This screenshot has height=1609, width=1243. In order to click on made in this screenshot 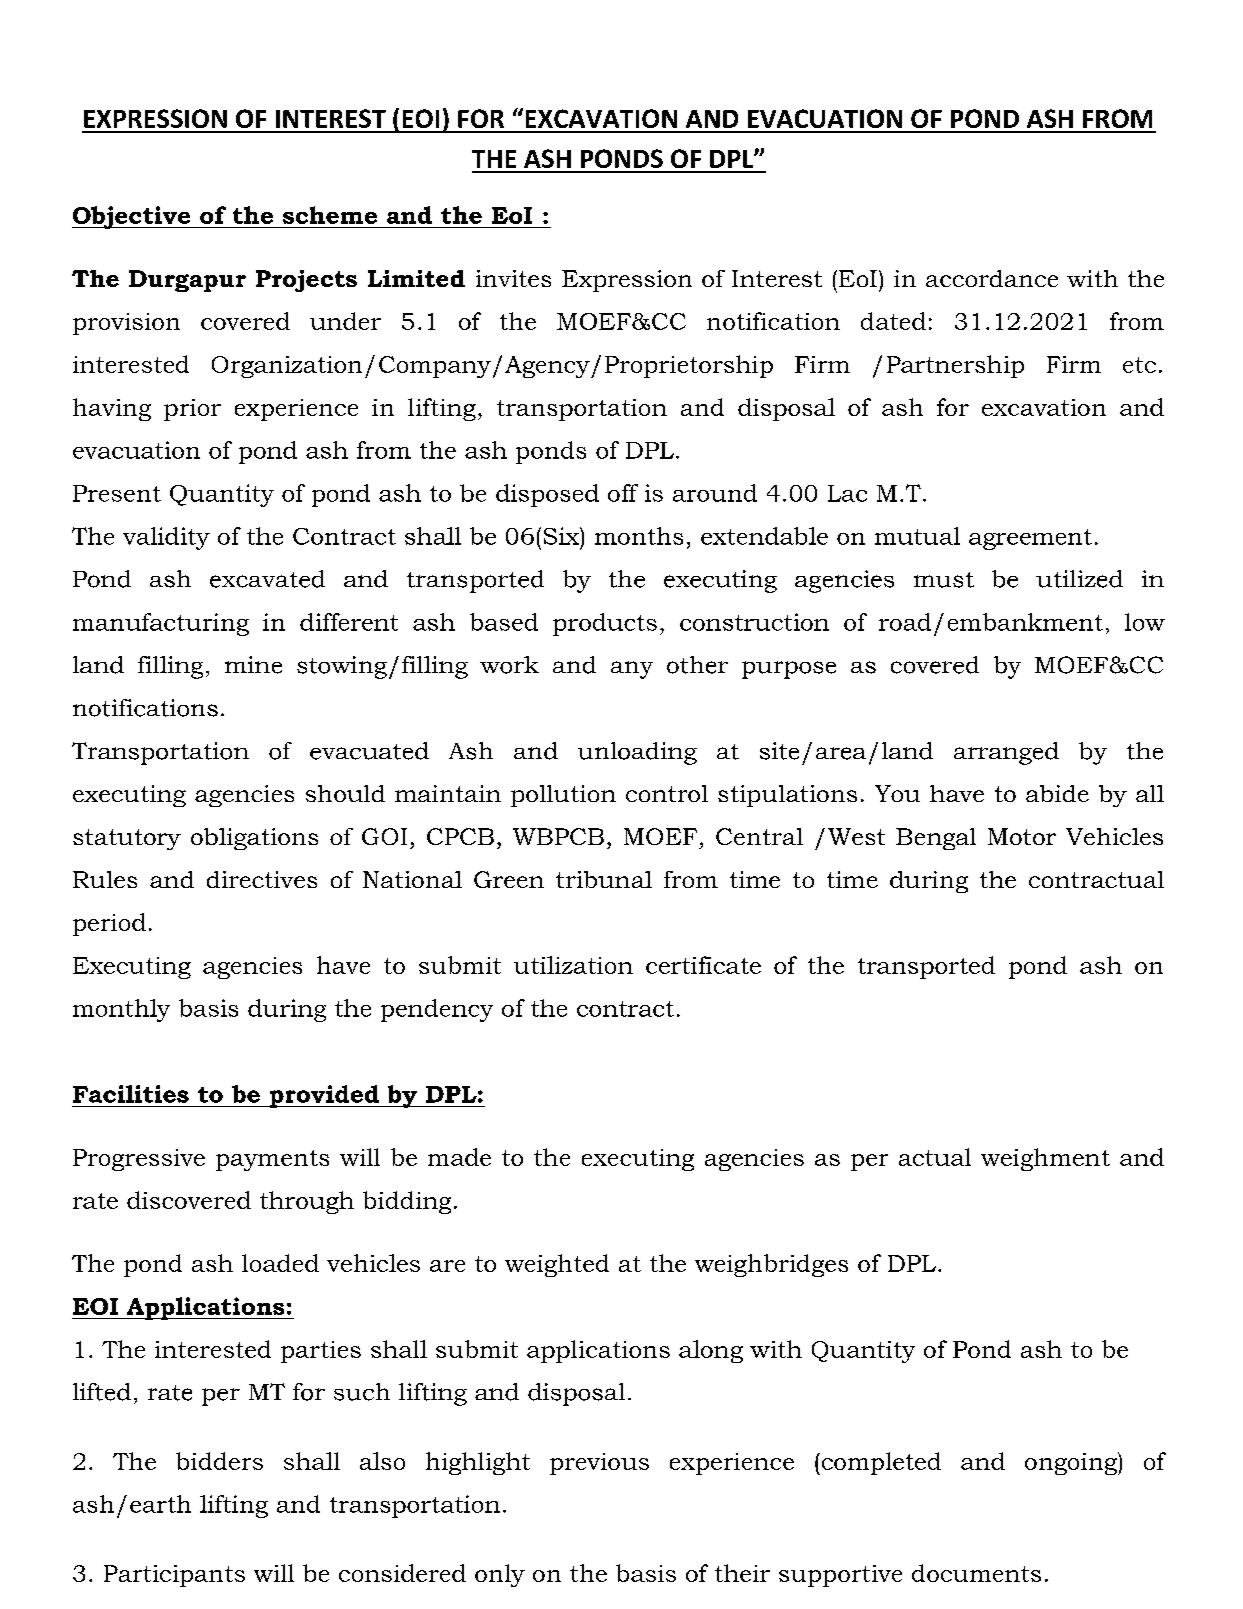, I will do `click(459, 1157)`.
